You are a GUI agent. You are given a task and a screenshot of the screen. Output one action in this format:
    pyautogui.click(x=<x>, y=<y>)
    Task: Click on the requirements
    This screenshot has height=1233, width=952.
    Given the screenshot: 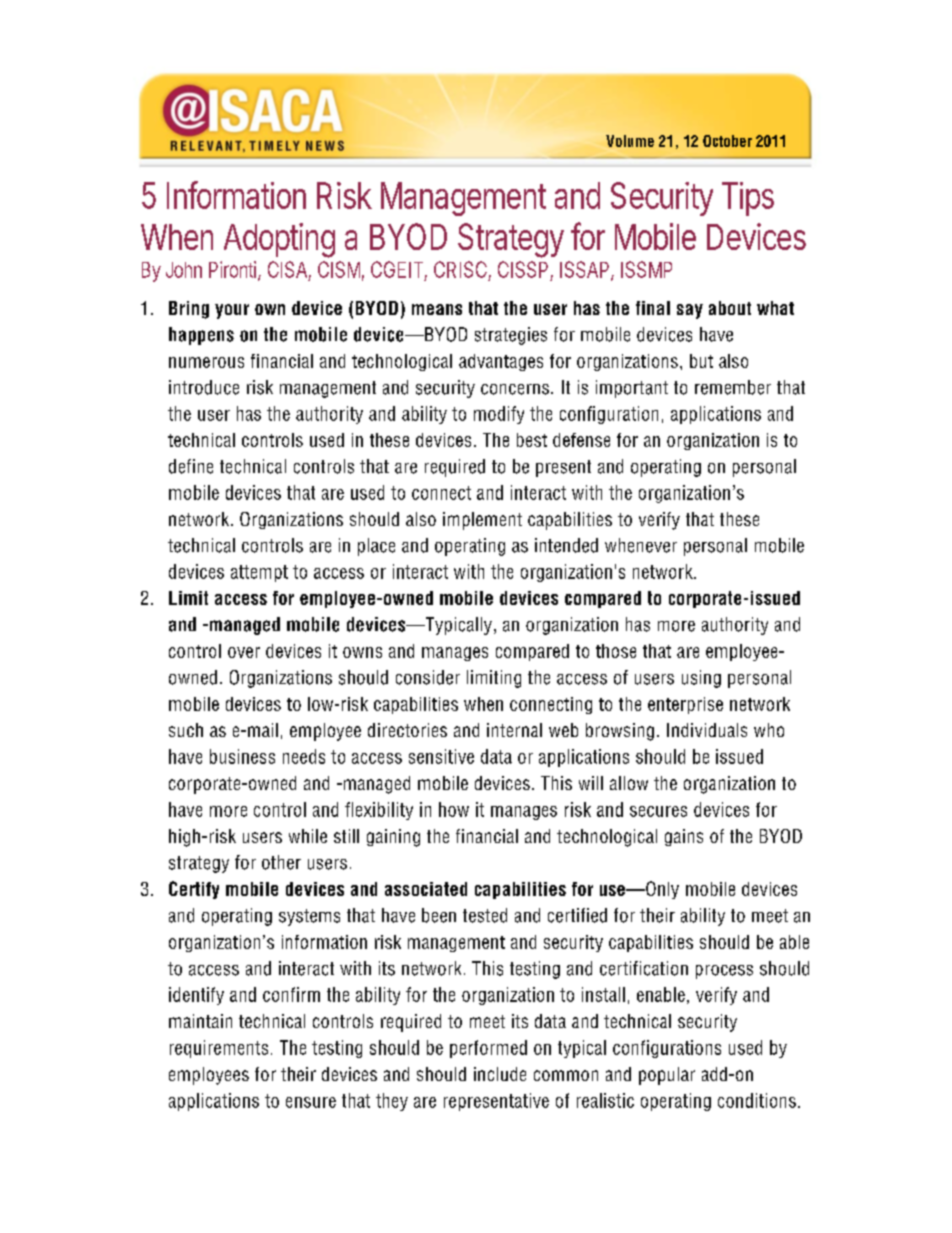 What is the action you would take?
    pyautogui.click(x=219, y=1049)
